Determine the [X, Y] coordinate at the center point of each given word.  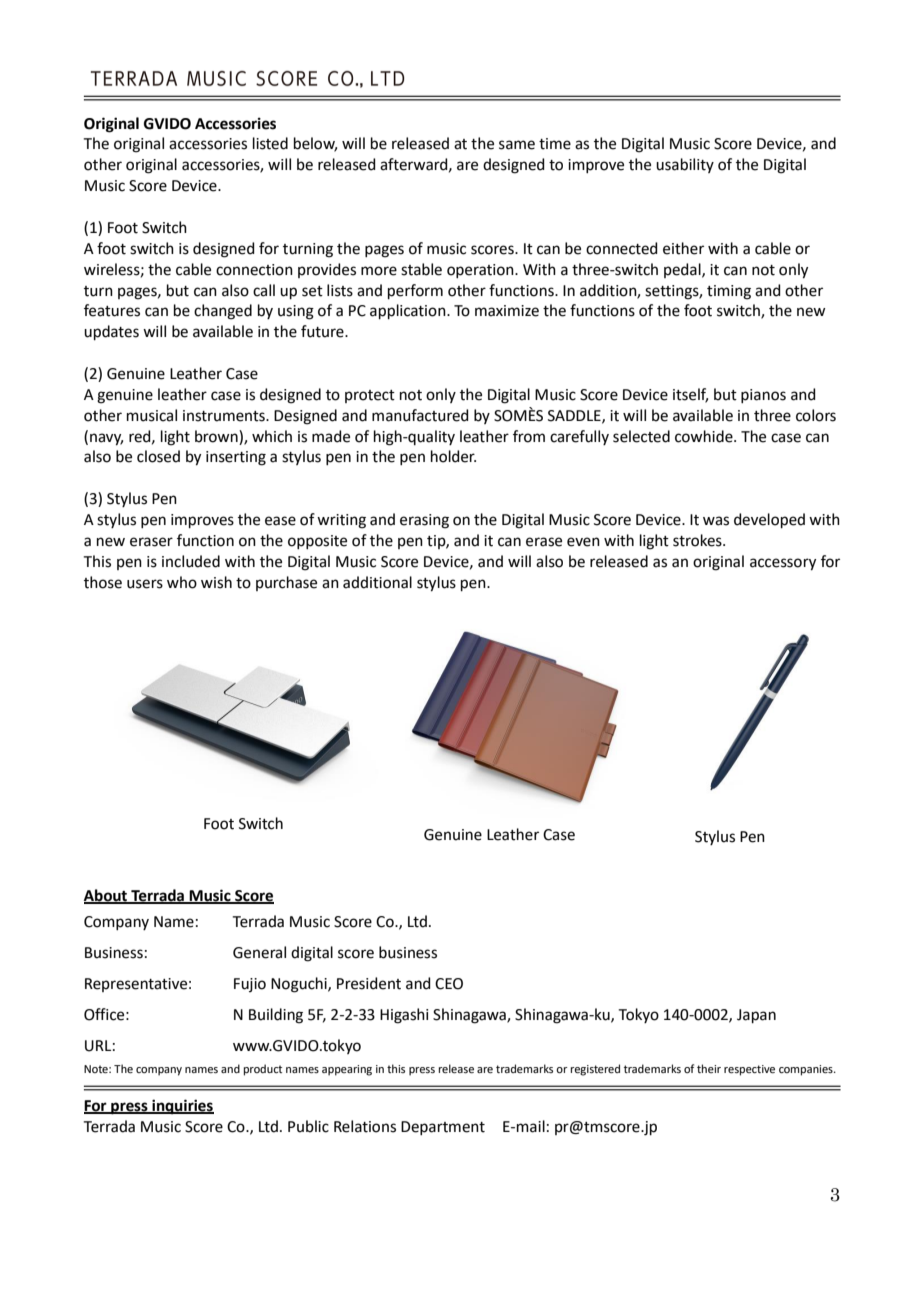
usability [685, 165]
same [517, 145]
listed [270, 143]
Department [443, 1128]
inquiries [182, 1107]
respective [749, 1070]
